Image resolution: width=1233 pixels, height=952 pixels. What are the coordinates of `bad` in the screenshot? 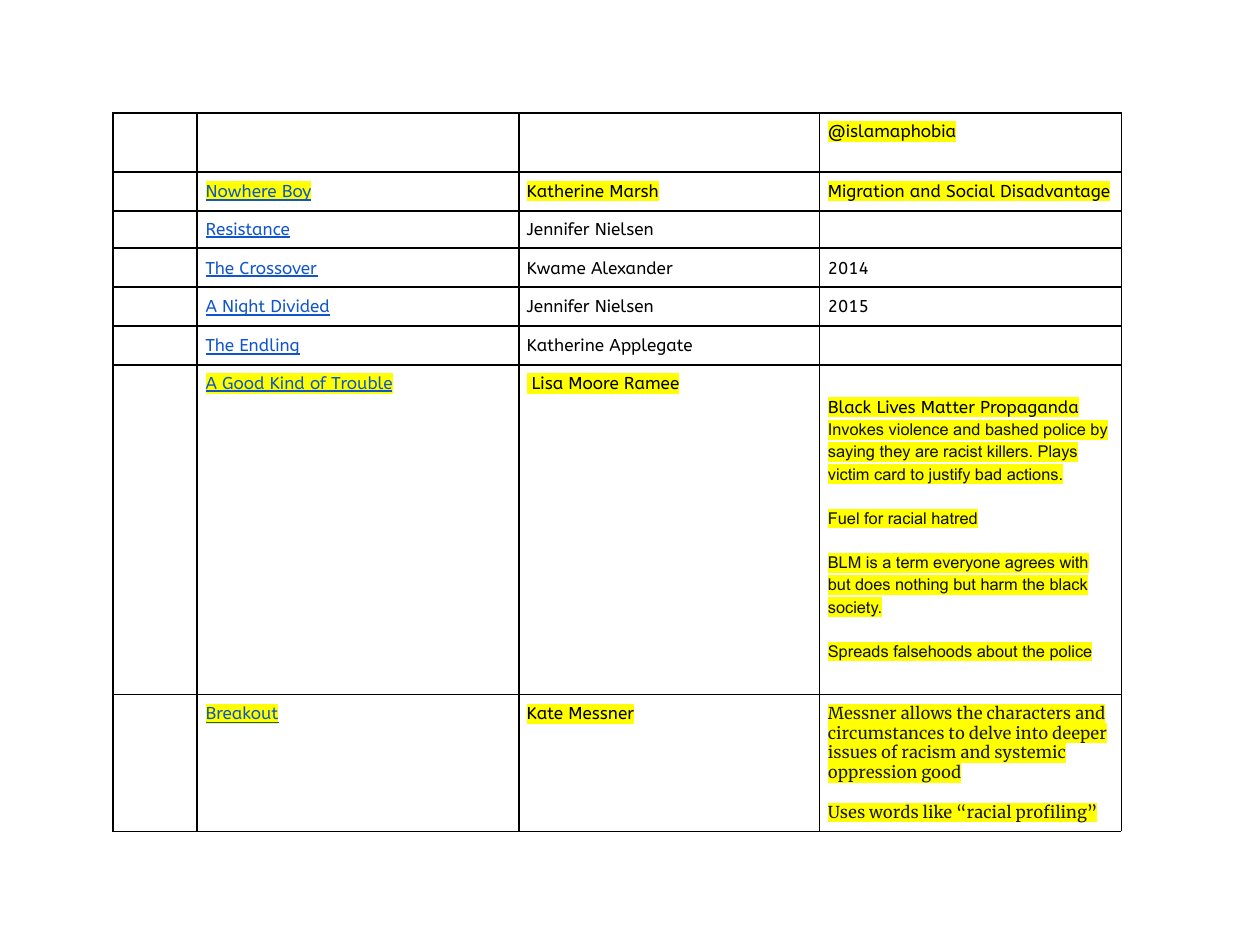 It's located at (988, 474).
